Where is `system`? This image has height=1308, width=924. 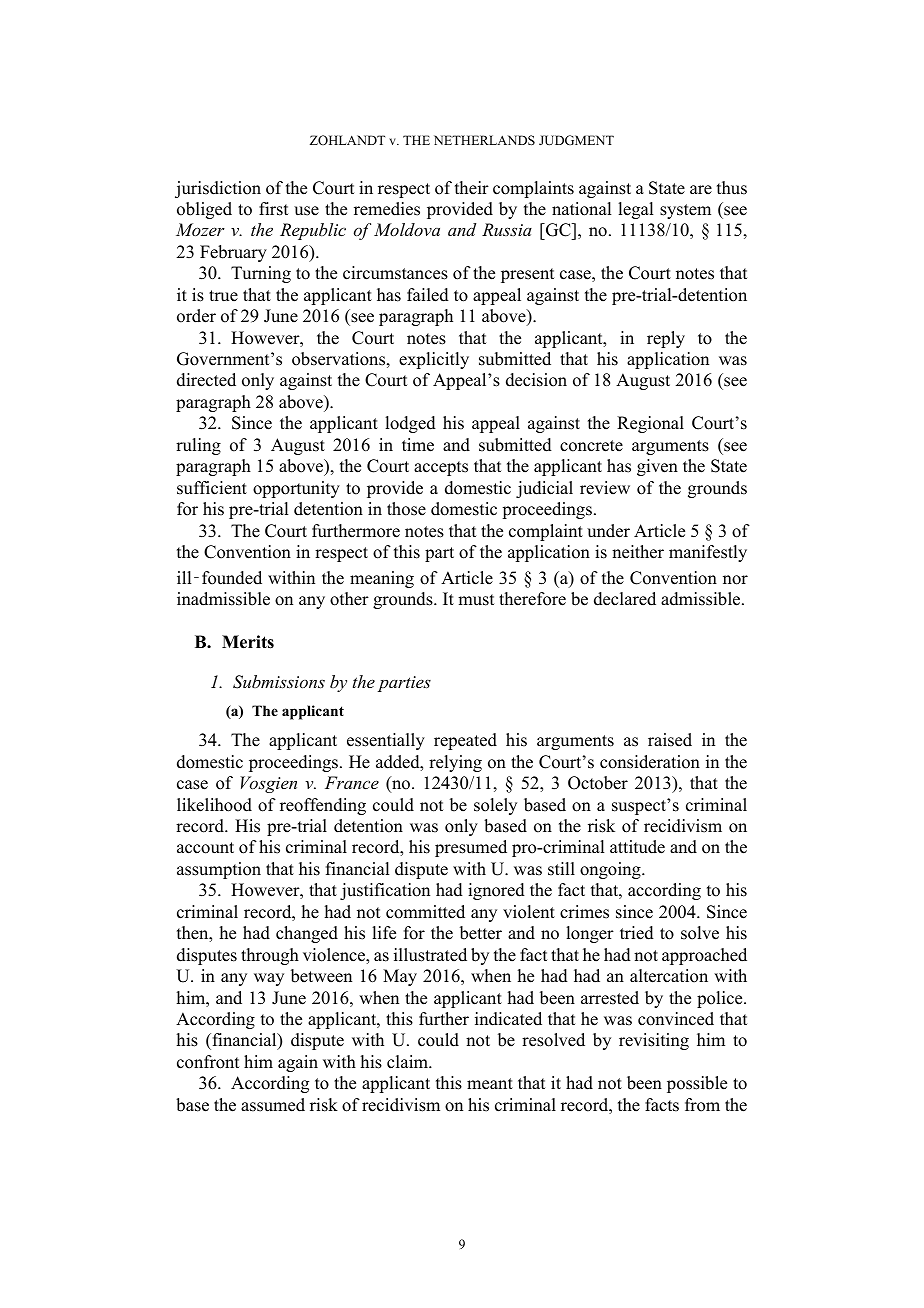
system is located at coordinates (685, 211).
